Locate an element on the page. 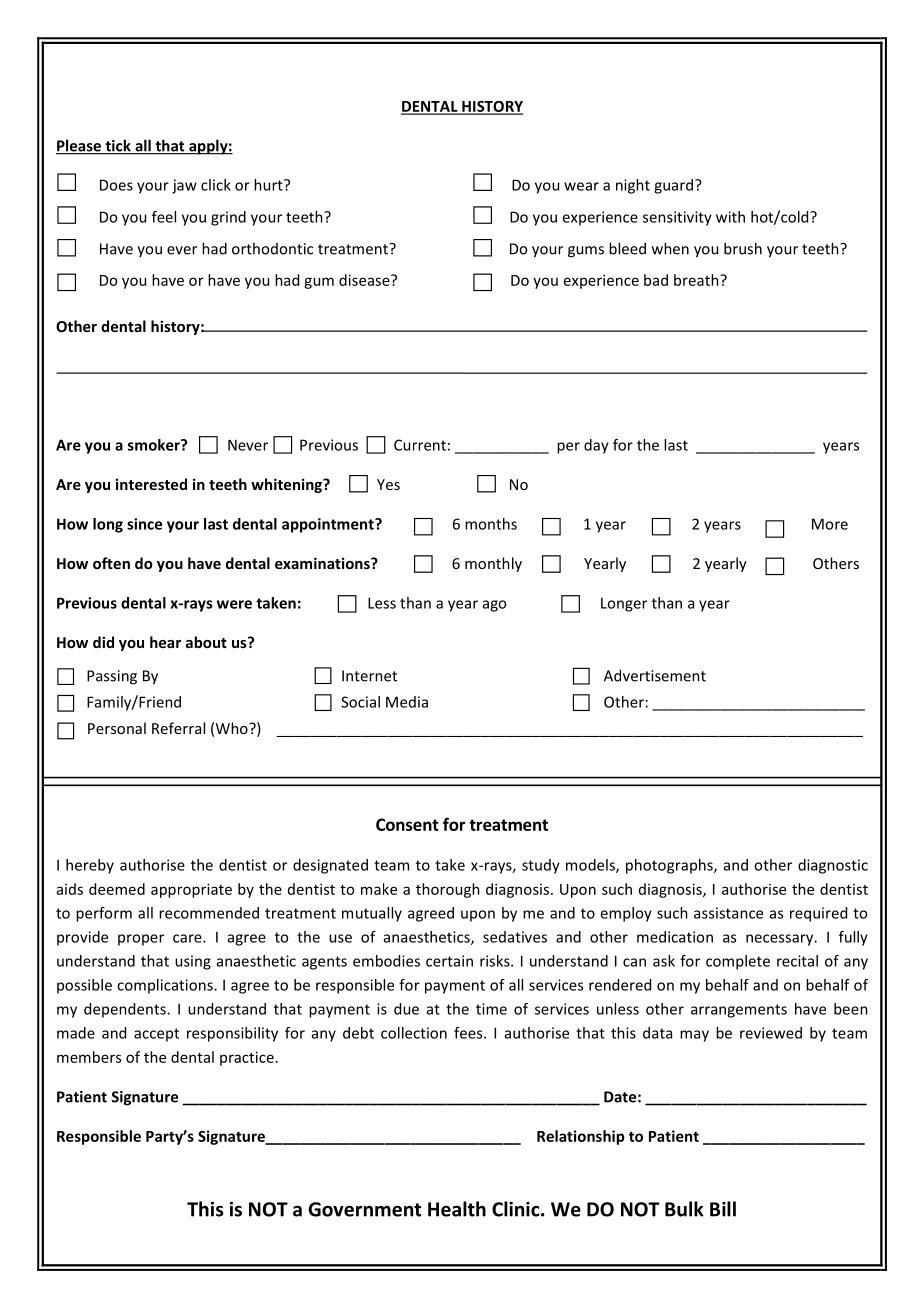 This page has height=1308, width=924. Health is located at coordinates (457, 1209).
